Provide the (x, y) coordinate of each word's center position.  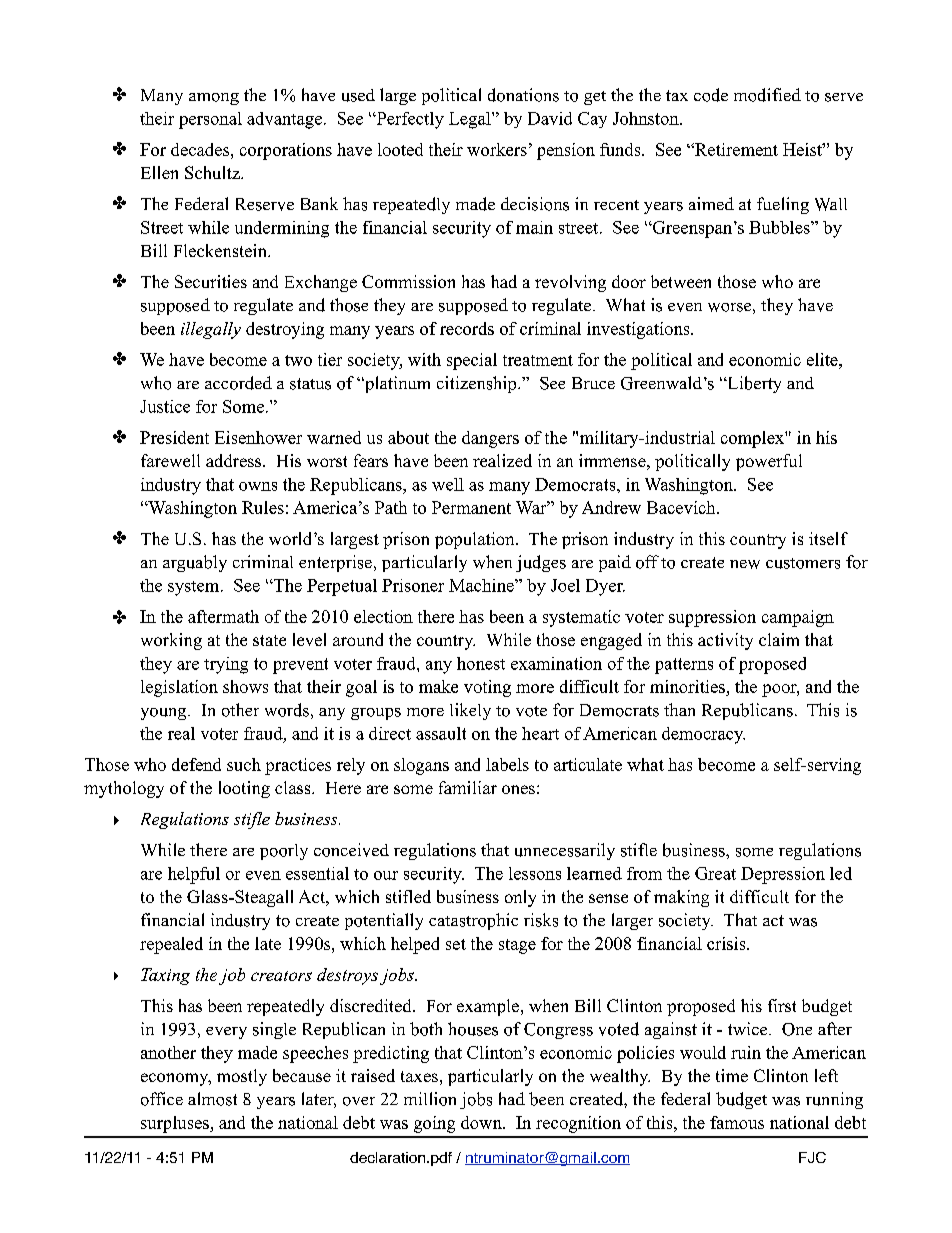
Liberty (753, 384)
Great (715, 873)
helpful (194, 875)
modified (767, 95)
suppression (712, 618)
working (171, 641)
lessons (535, 873)
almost (212, 1099)
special (472, 361)
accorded (238, 383)
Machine (482, 585)
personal (210, 120)
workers (497, 149)
